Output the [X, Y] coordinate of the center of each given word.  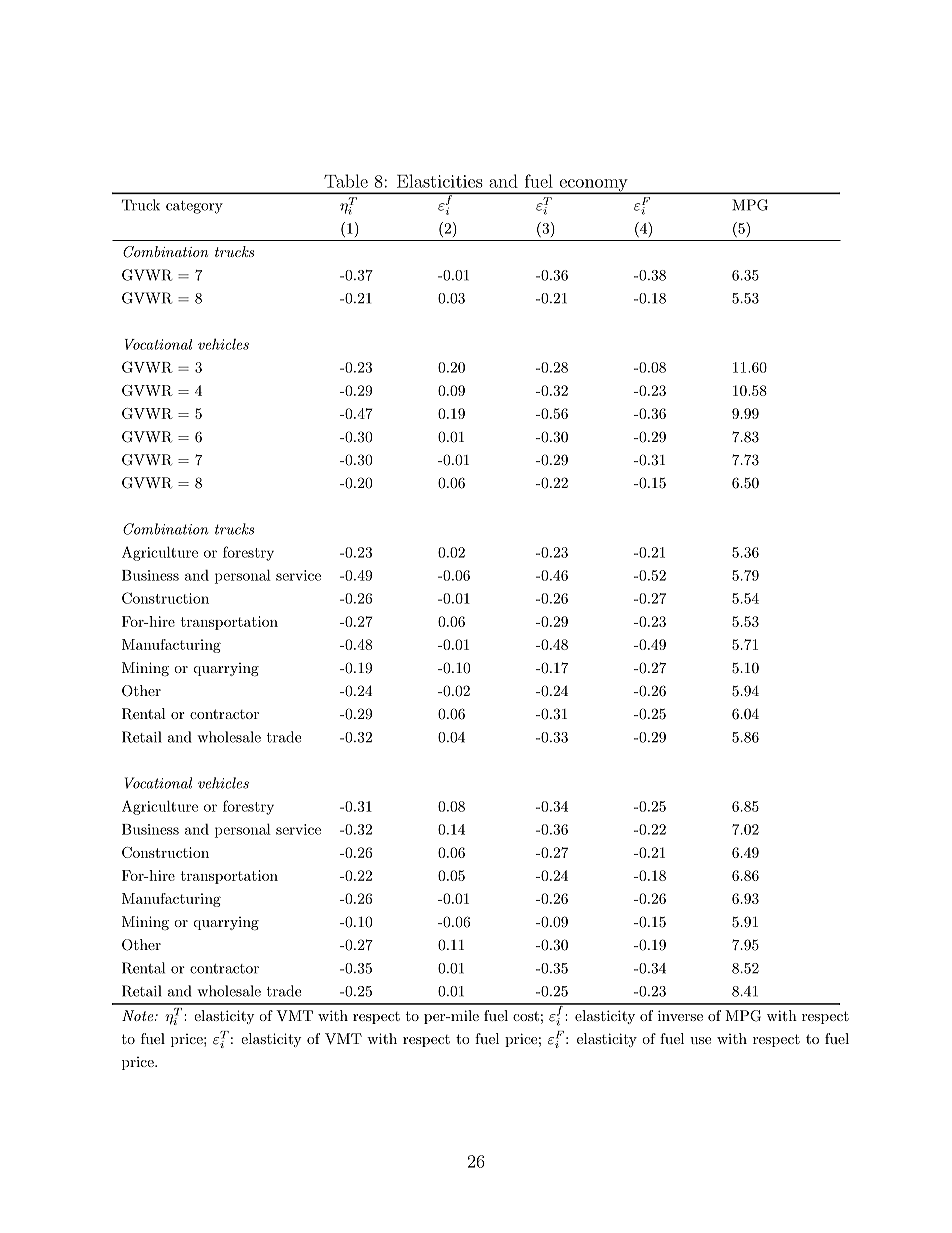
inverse [680, 1015]
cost [526, 1016]
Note [139, 1015]
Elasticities [440, 181]
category [194, 207]
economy [593, 186]
